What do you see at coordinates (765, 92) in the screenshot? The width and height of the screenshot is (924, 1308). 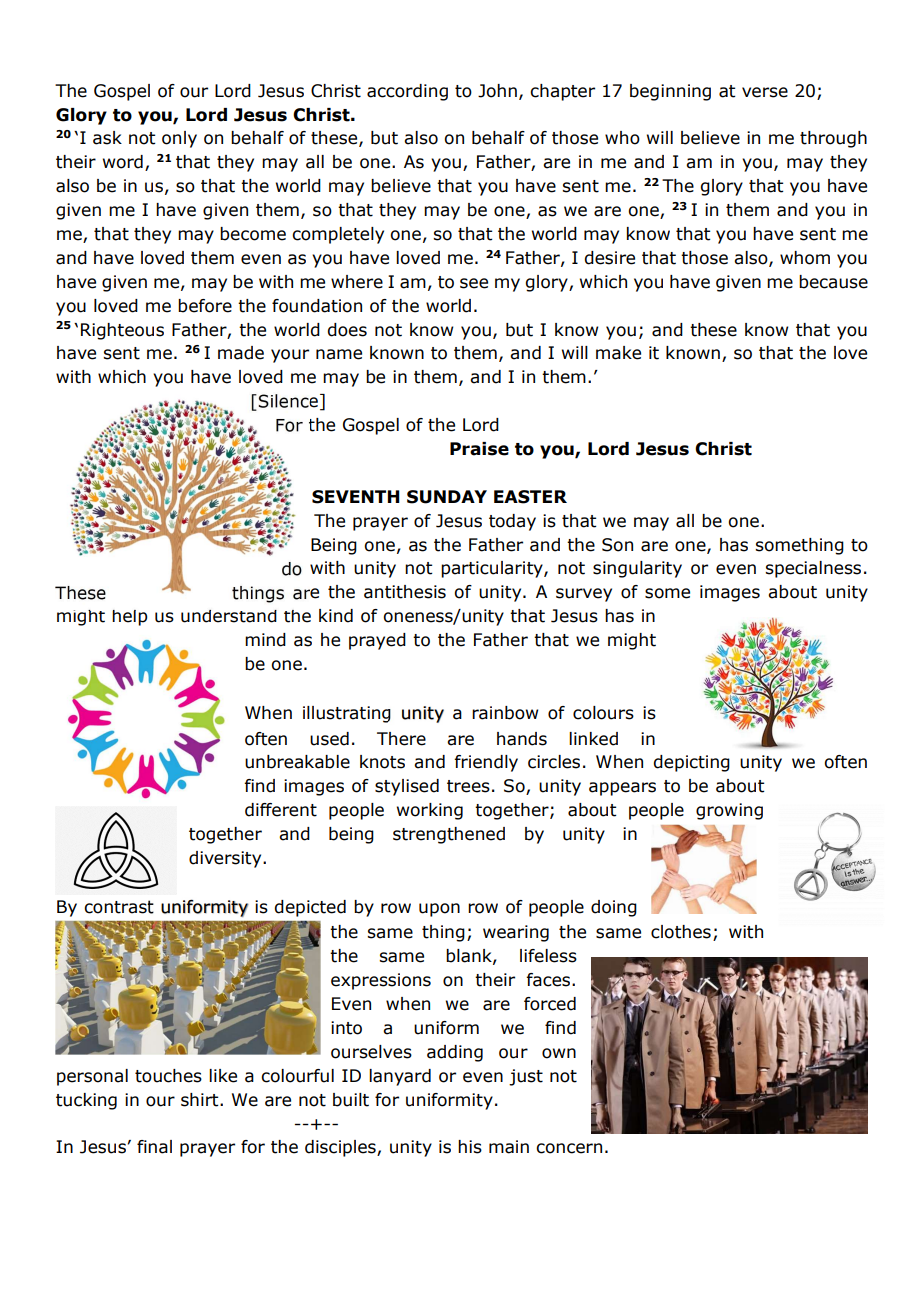 I see `verse` at bounding box center [765, 92].
